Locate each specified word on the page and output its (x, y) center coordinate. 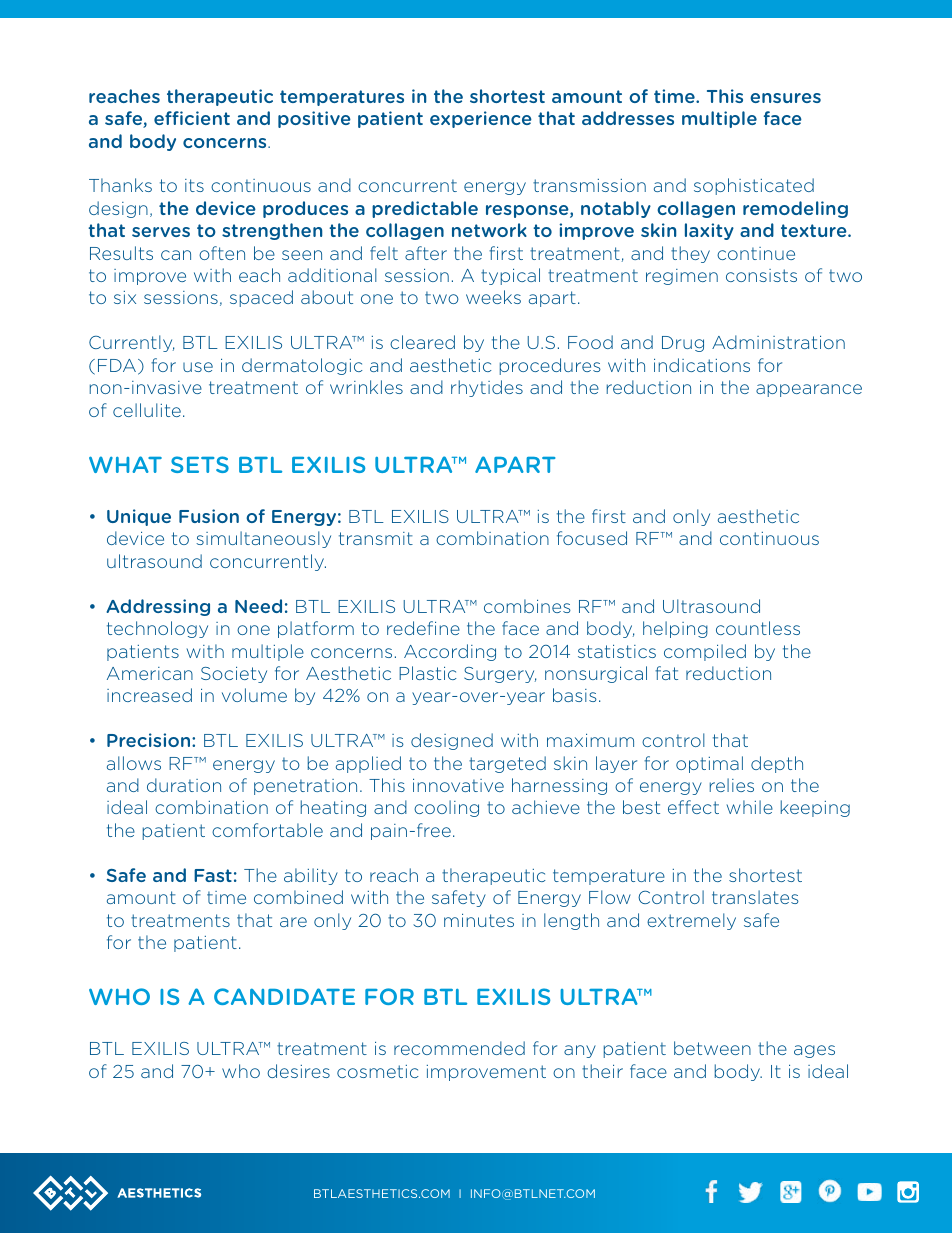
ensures (785, 98)
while (750, 807)
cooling (446, 808)
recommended (459, 1048)
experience (481, 119)
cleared (422, 342)
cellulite (147, 410)
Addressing (158, 607)
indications (702, 365)
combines (527, 606)
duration (184, 785)
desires (298, 1071)
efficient (192, 118)
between (712, 1048)
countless (758, 628)
